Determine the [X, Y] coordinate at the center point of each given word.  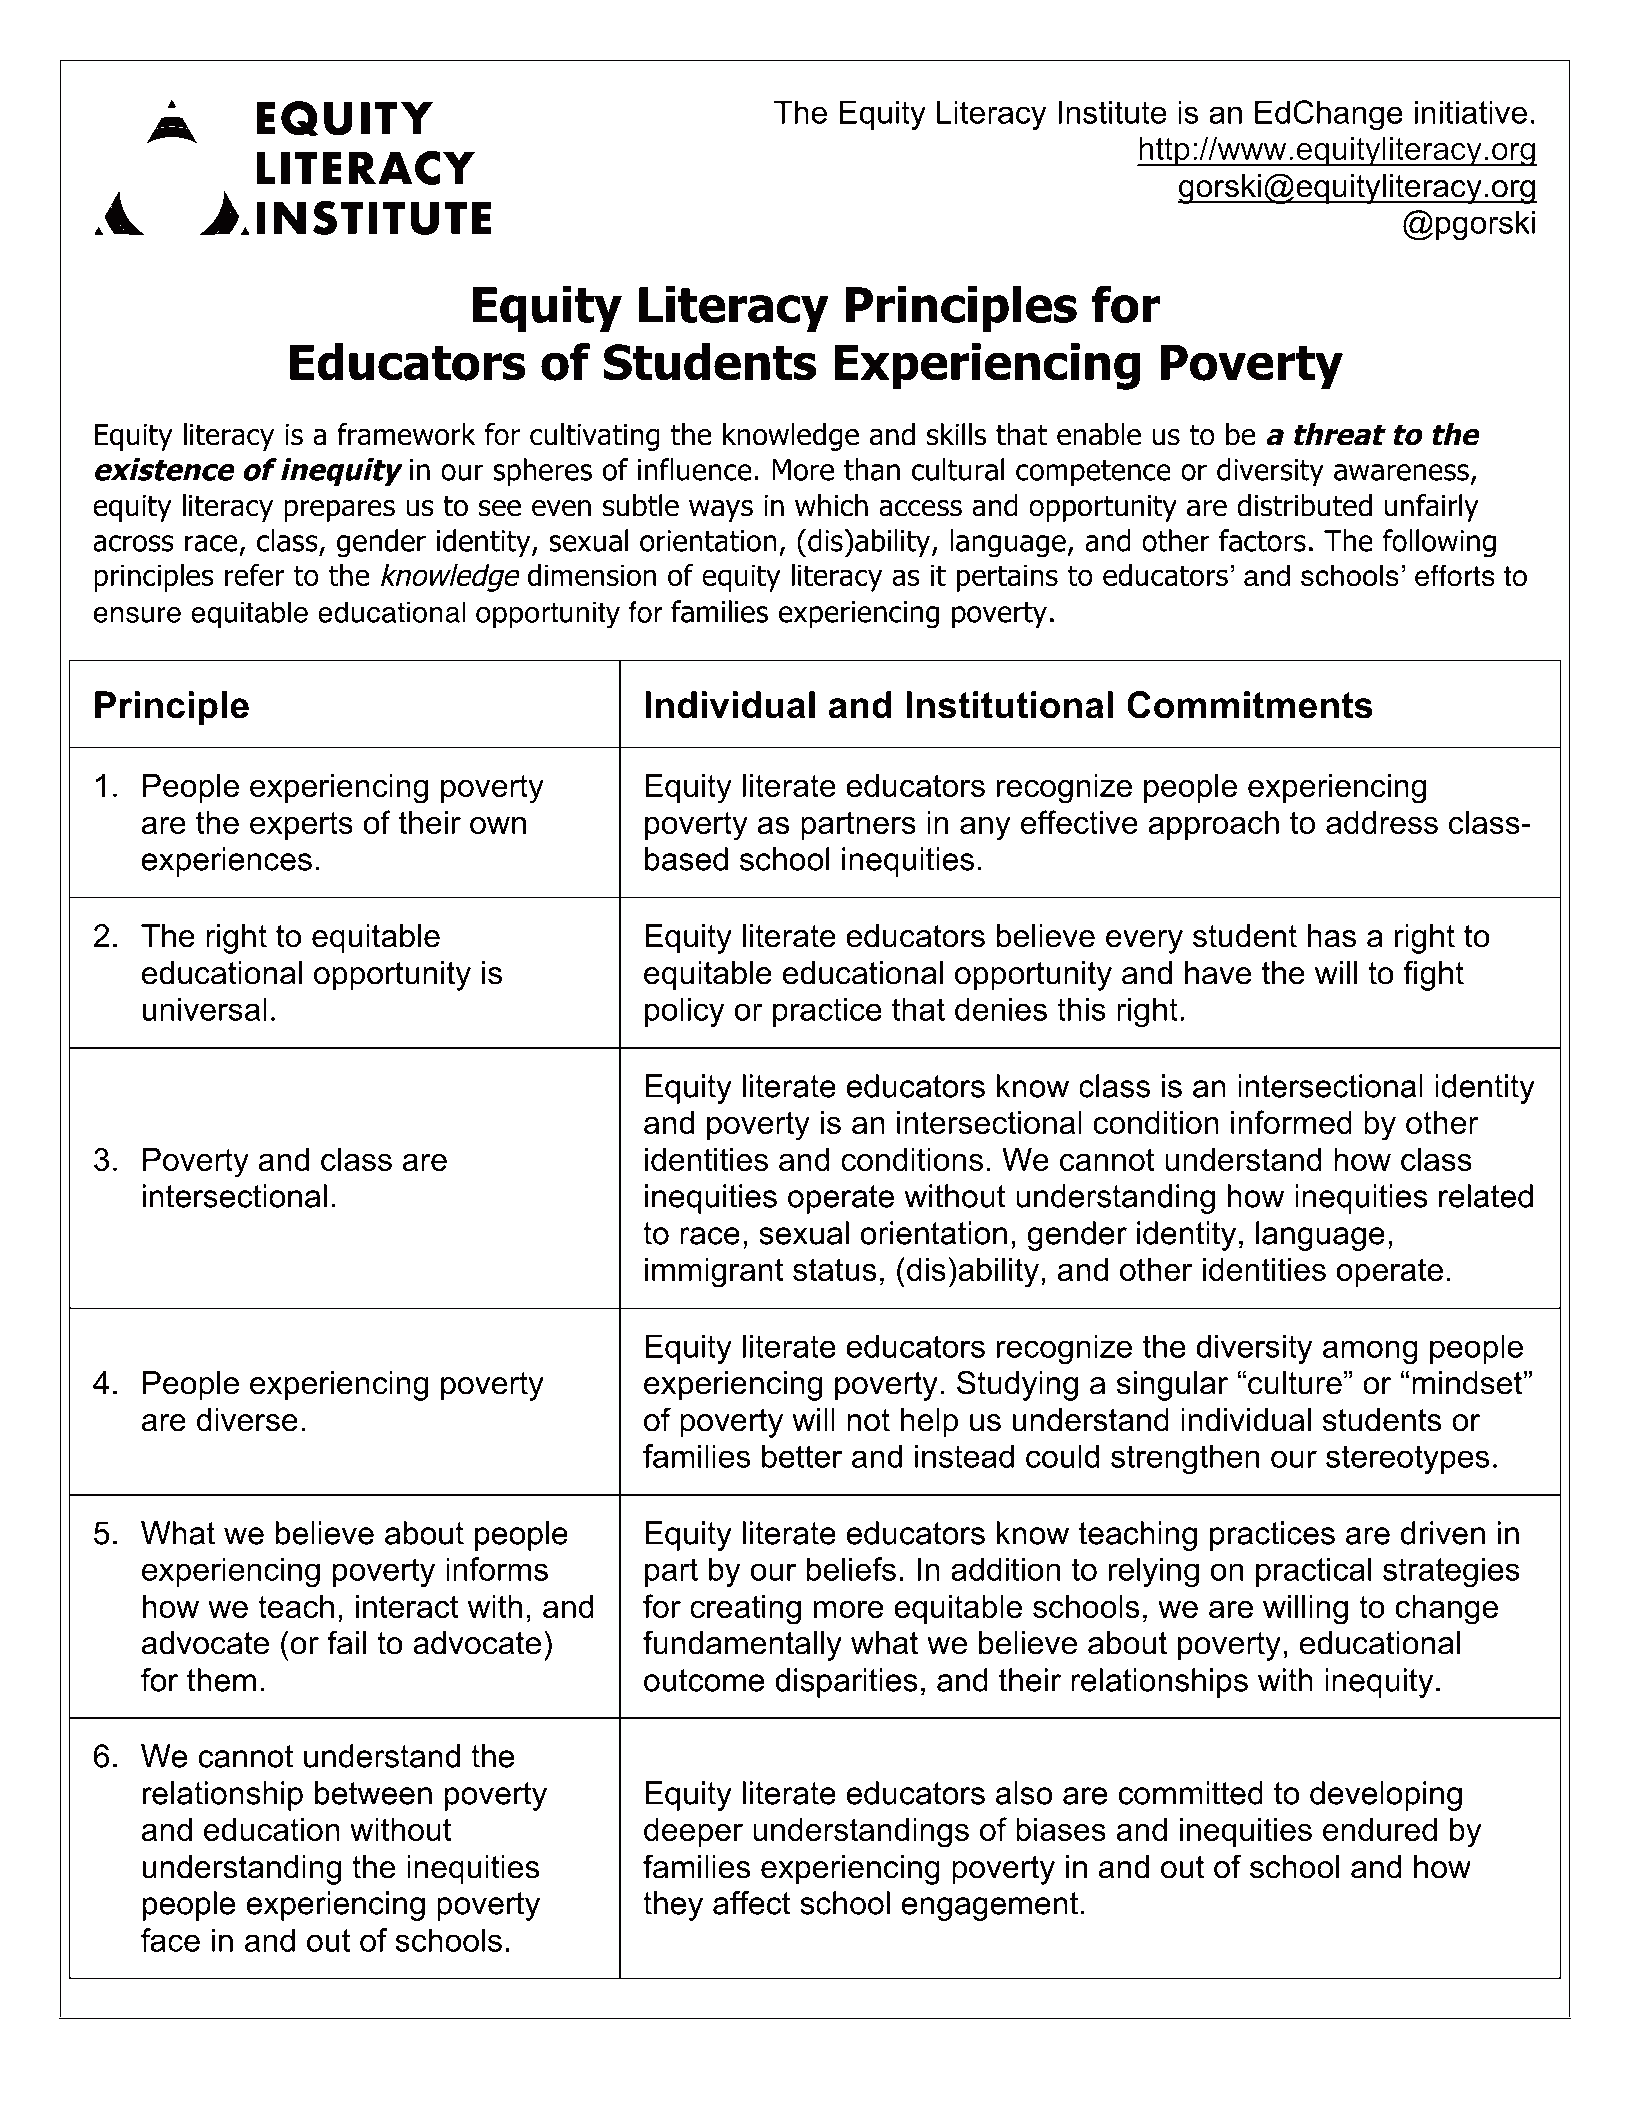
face [170, 1940]
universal [204, 1009]
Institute [1112, 112]
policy [685, 1012]
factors [1262, 540]
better [802, 1456]
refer [255, 574]
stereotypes [1408, 1460]
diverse [247, 1420]
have [1218, 973]
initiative [1471, 112]
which [831, 505]
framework [406, 434]
